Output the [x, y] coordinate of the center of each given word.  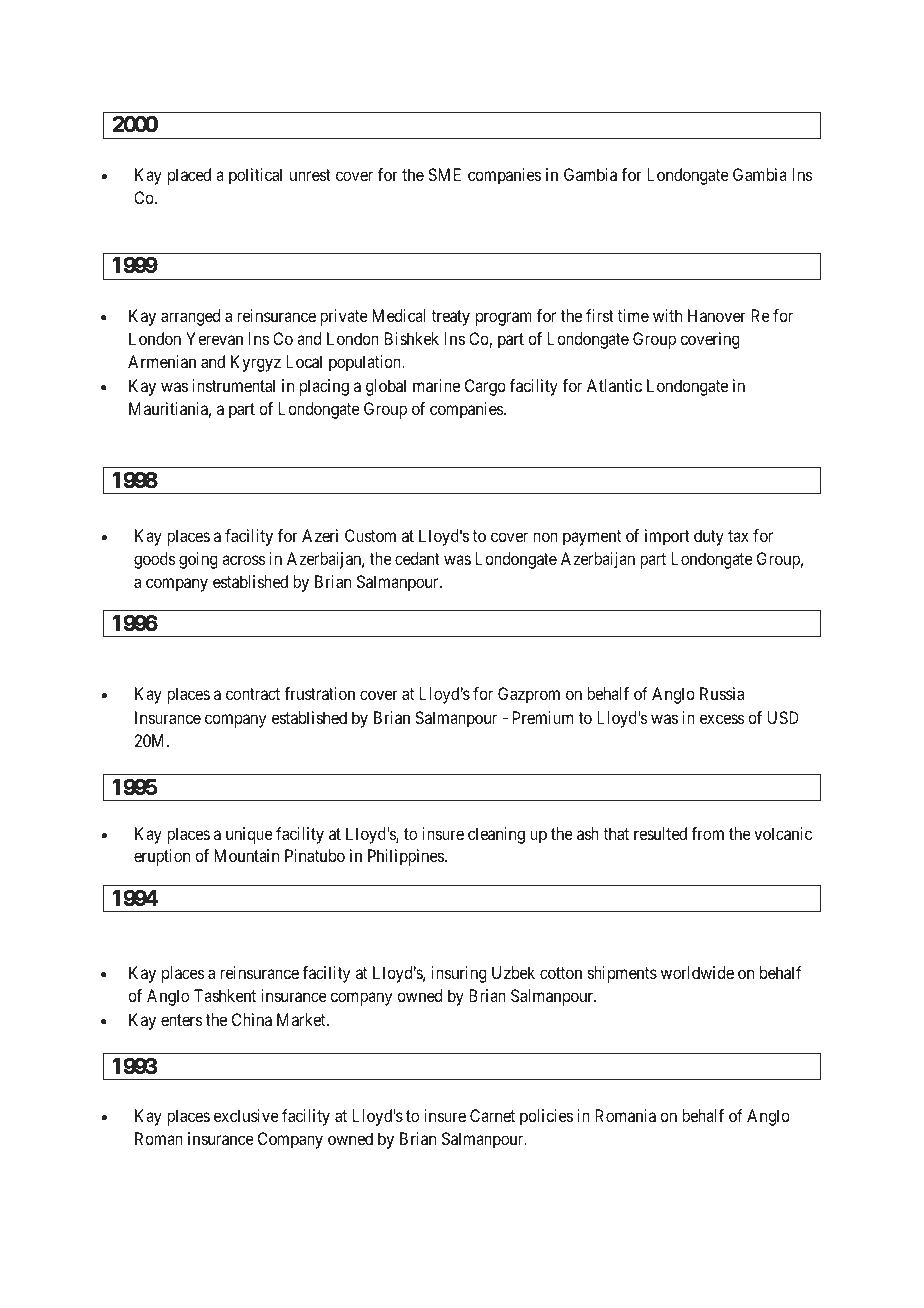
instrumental [234, 385]
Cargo [485, 387]
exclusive [246, 1115]
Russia [722, 693]
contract [253, 694]
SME [444, 174]
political [255, 176]
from [707, 833]
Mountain [246, 855]
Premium [543, 717]
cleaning [496, 835]
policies [546, 1117]
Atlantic [614, 385]
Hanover [717, 315]
